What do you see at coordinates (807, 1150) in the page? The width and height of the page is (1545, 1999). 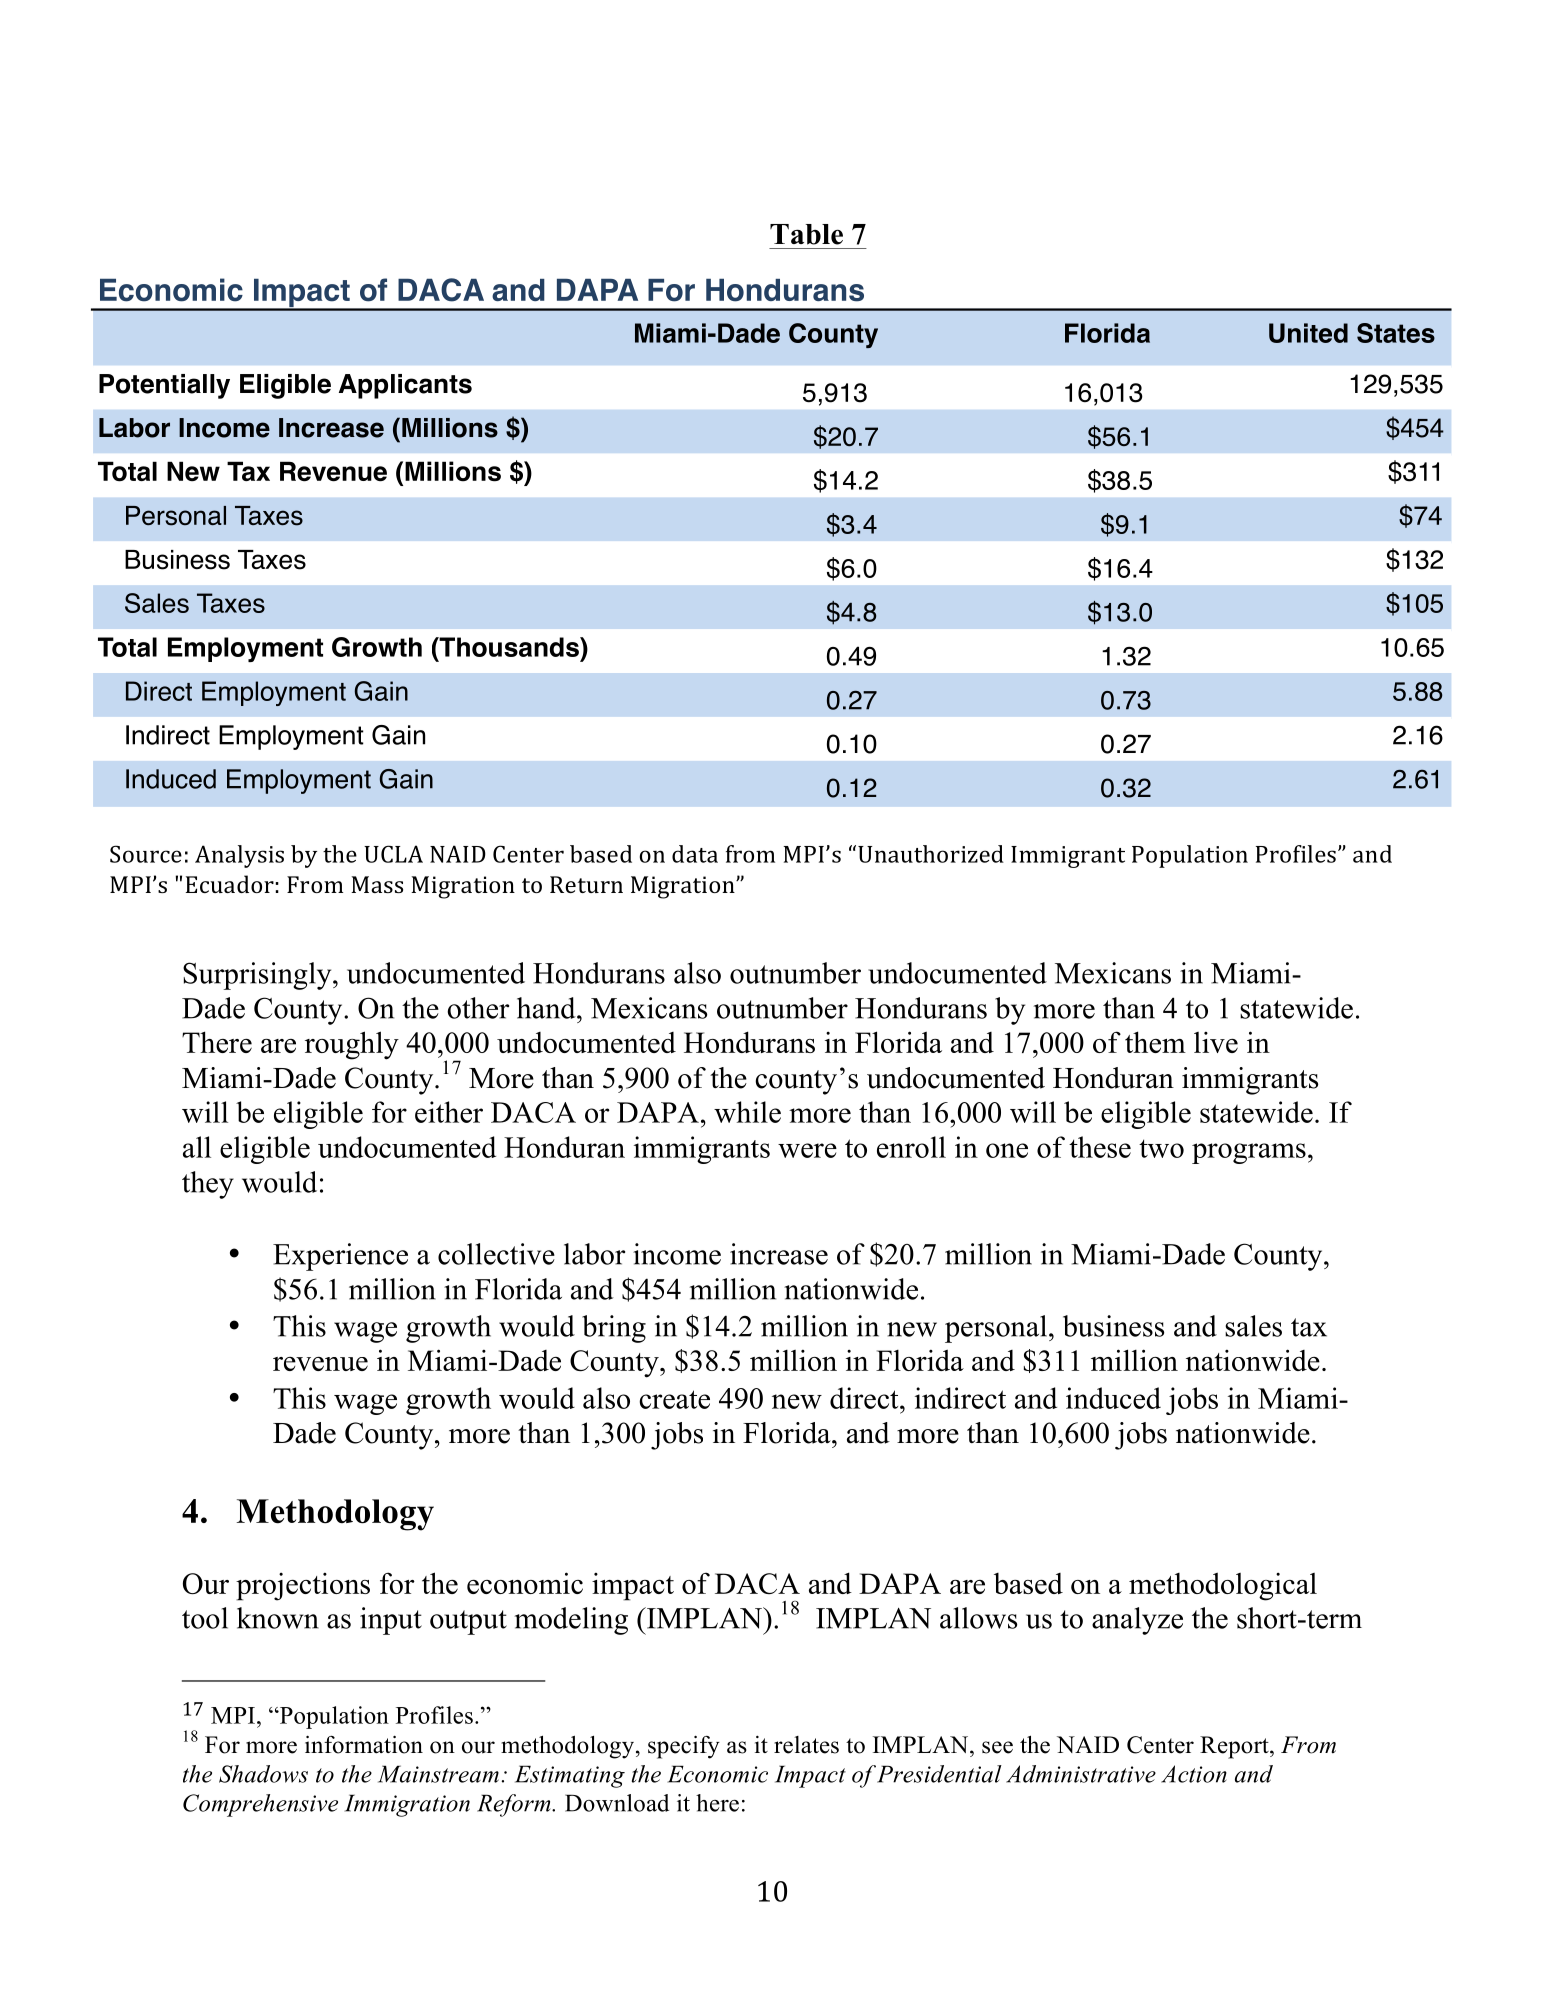 I see `were` at bounding box center [807, 1150].
